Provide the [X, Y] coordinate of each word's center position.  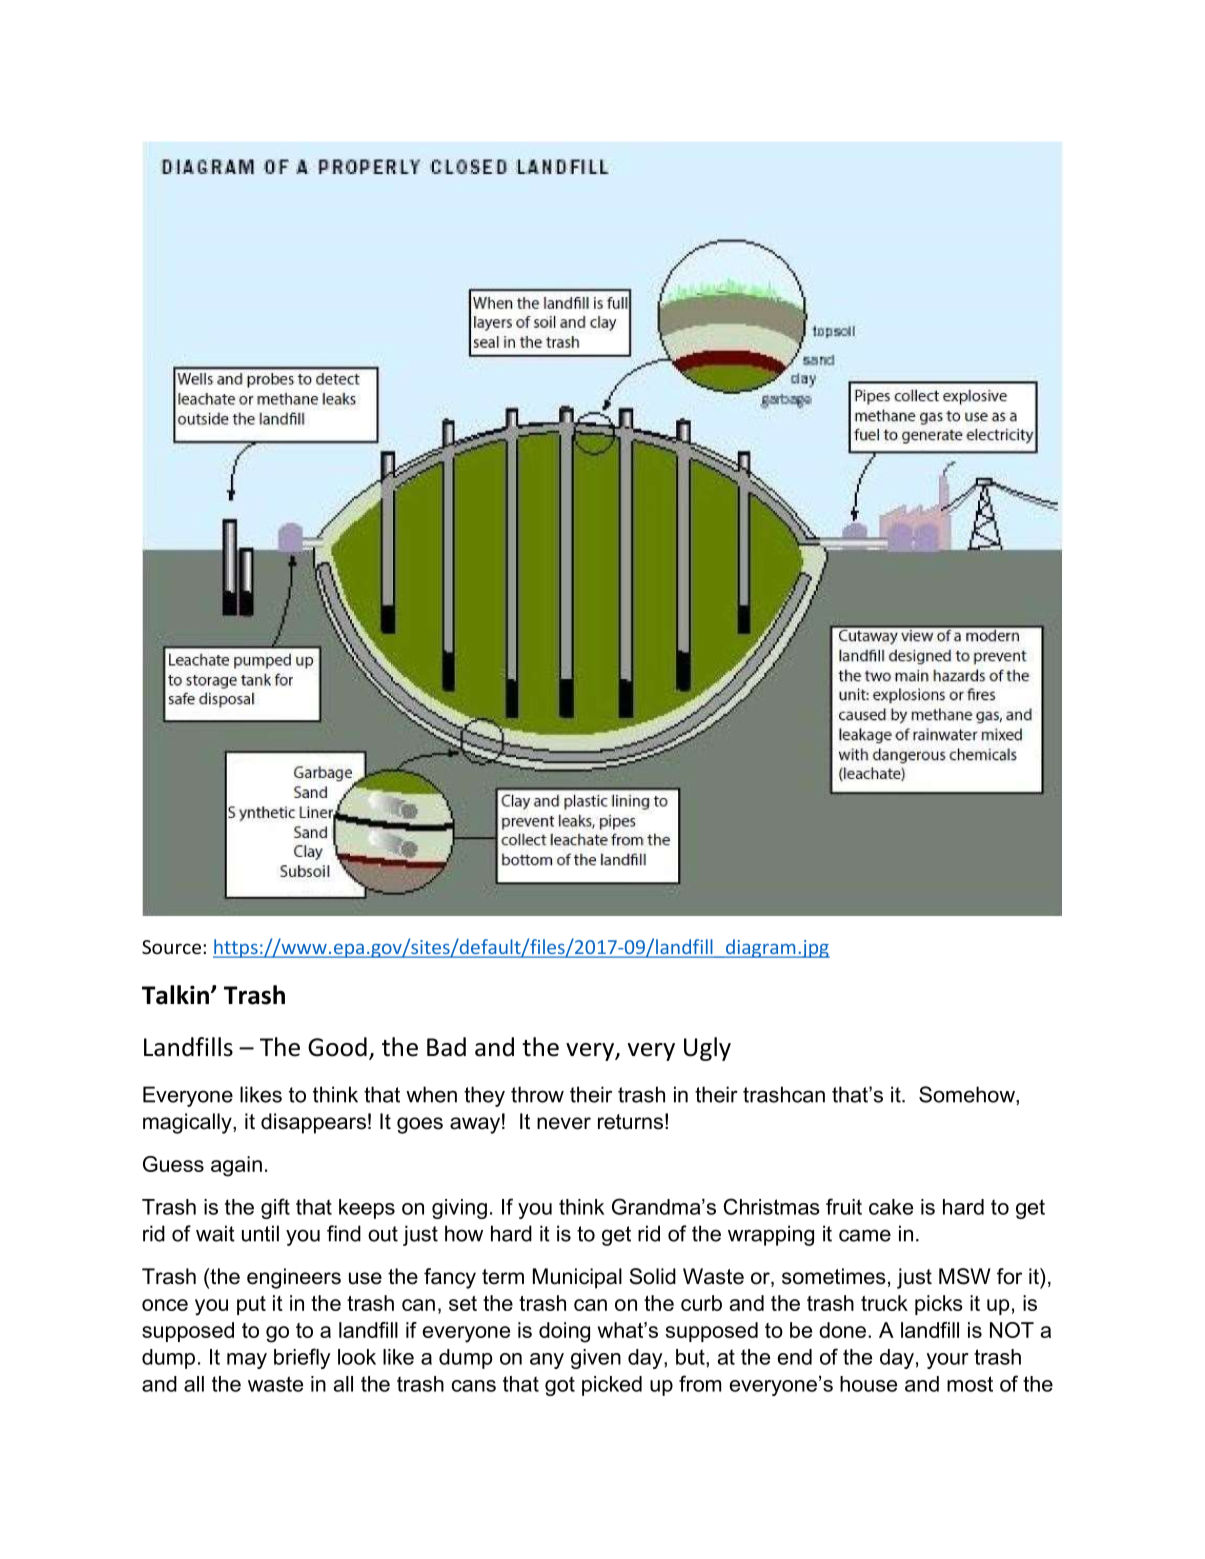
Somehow [968, 1095]
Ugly [707, 1049]
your [947, 1361]
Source [173, 947]
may [247, 1361]
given [596, 1359]
